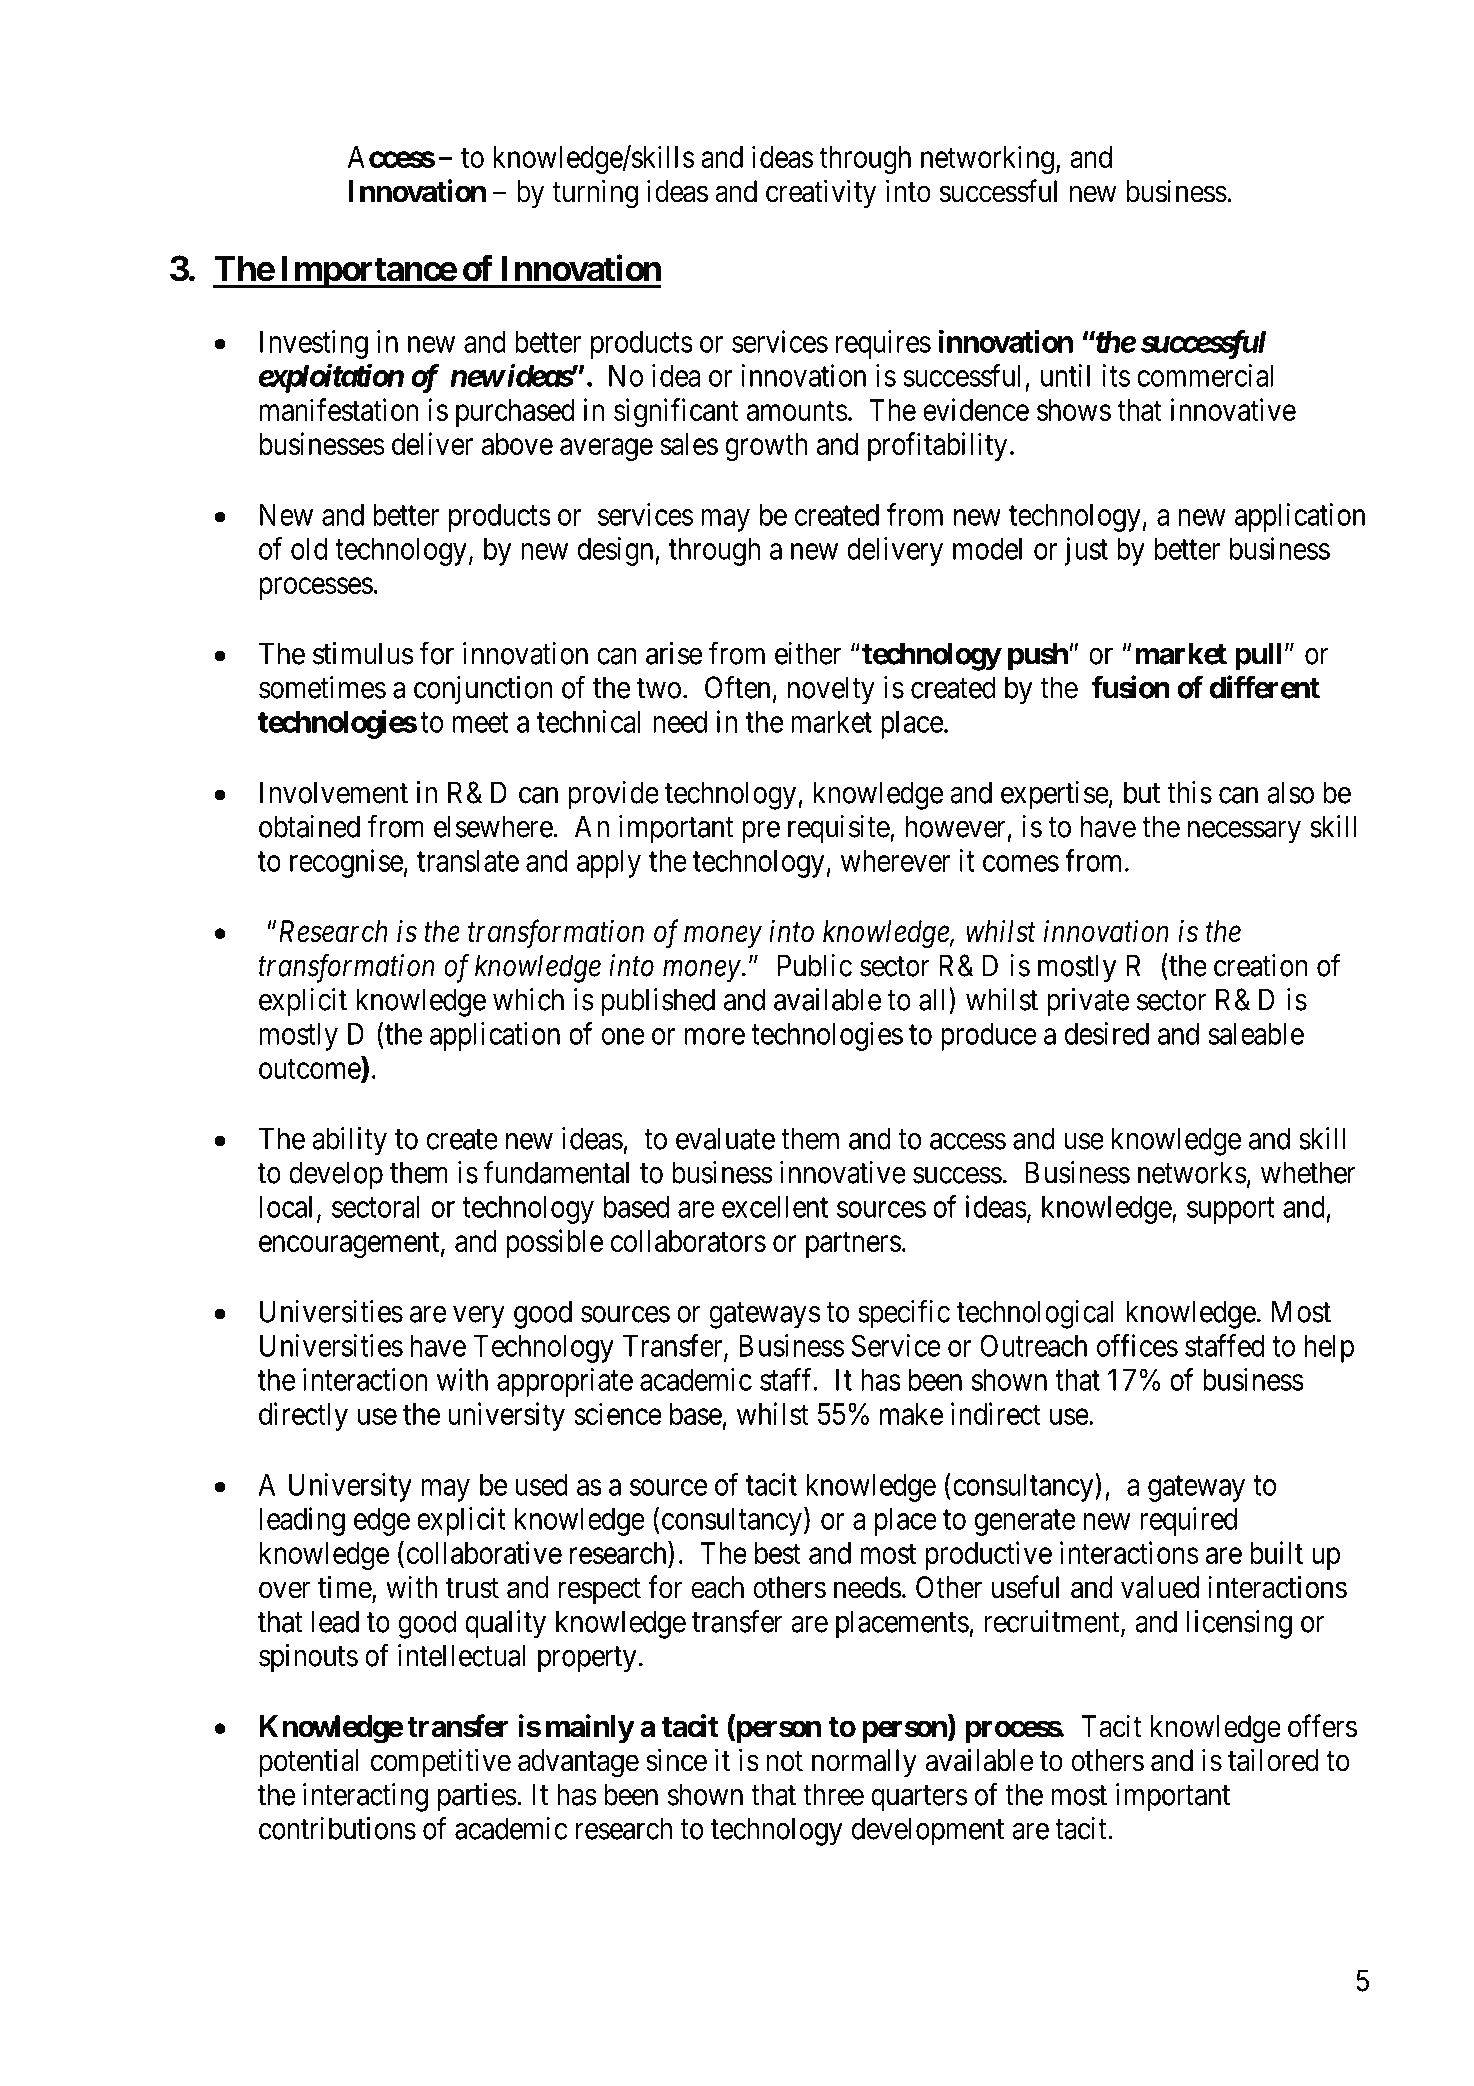 Image resolution: width=1474 pixels, height=2086 pixels. What do you see at coordinates (821, 193) in the screenshot?
I see `creativity` at bounding box center [821, 193].
